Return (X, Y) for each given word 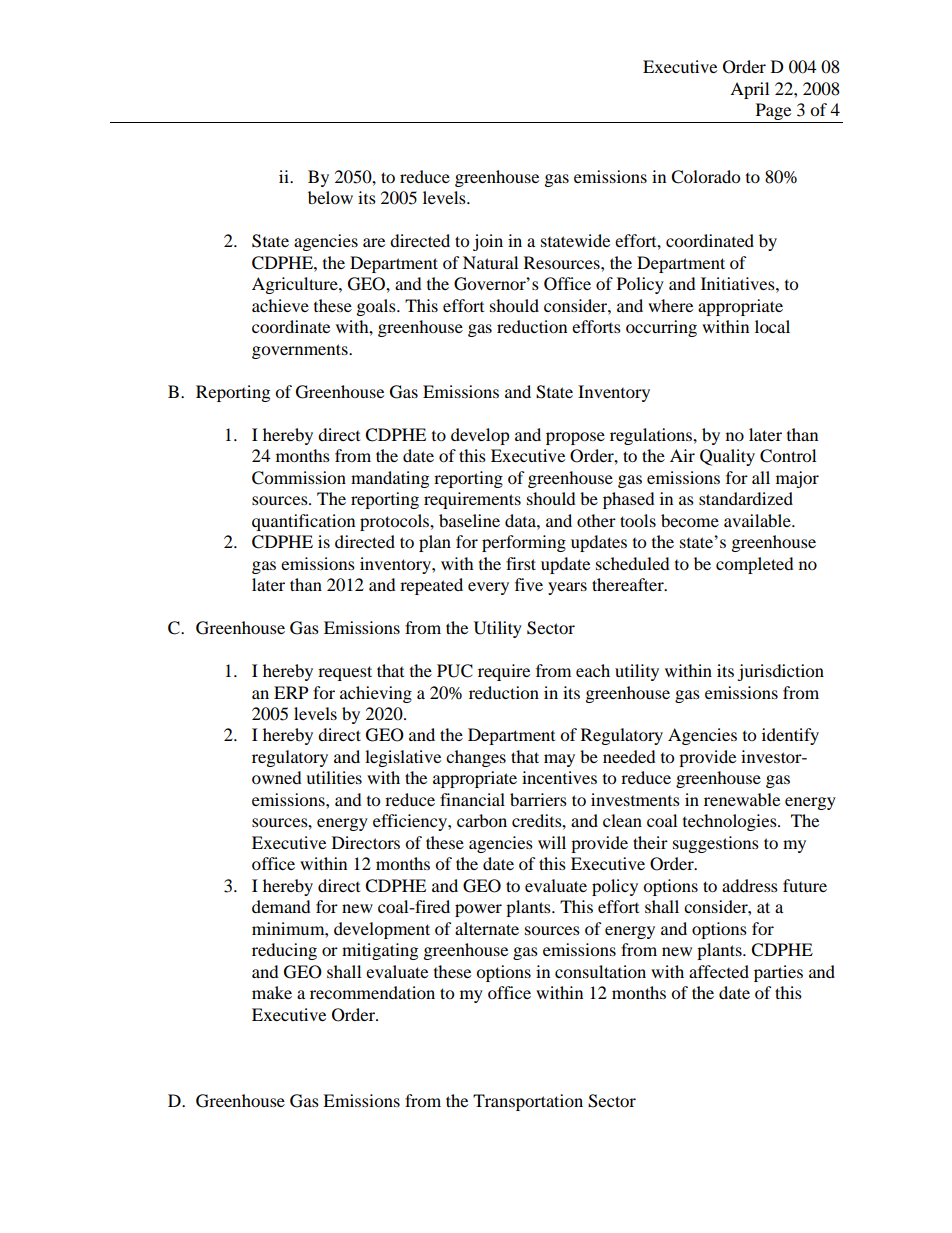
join (488, 242)
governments (301, 351)
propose (575, 438)
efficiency (411, 822)
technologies (731, 822)
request (345, 673)
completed (755, 565)
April (749, 90)
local (772, 326)
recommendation (372, 992)
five (529, 584)
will (552, 842)
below (330, 197)
